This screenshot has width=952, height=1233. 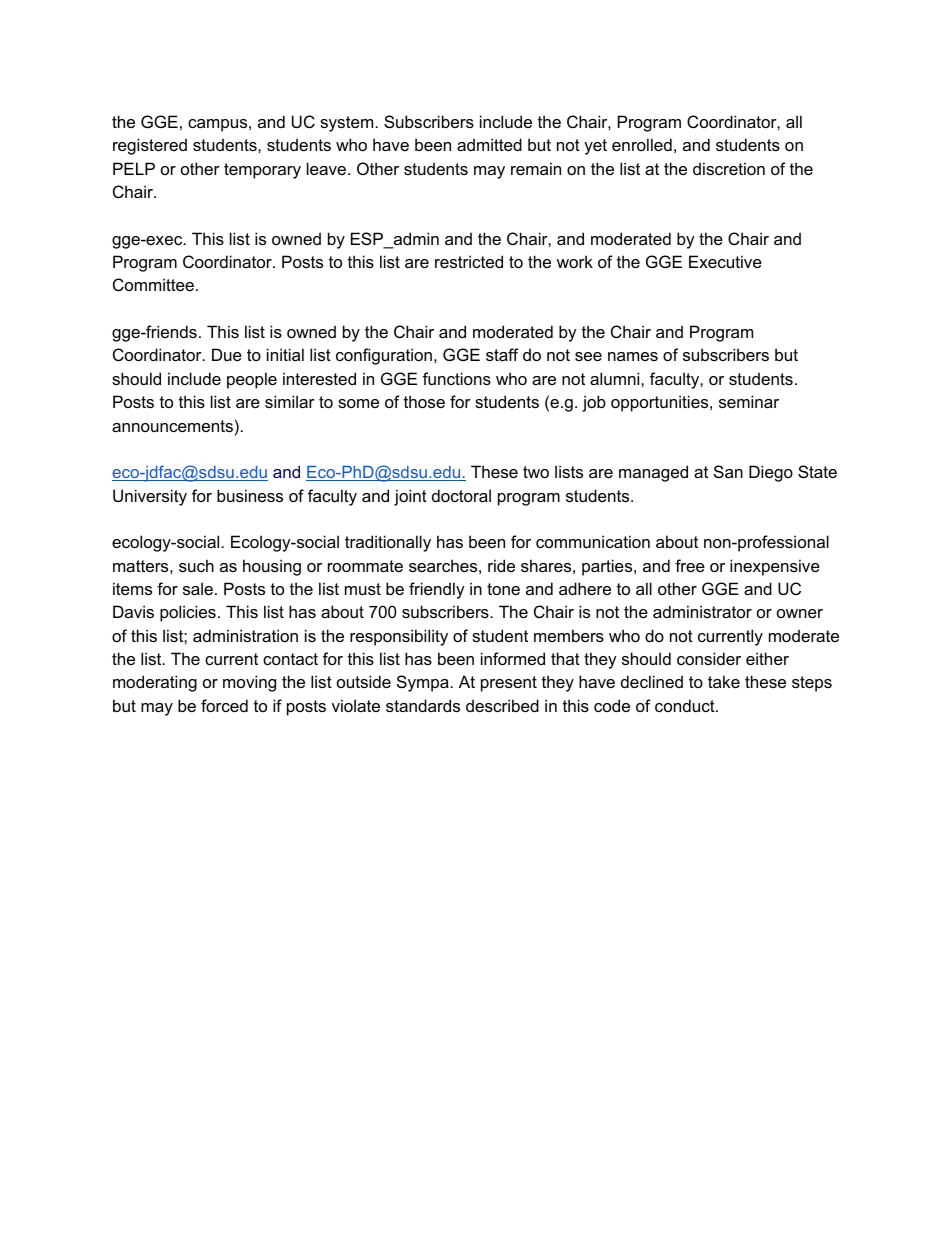 What do you see at coordinates (575, 261) in the screenshot?
I see `work` at bounding box center [575, 261].
